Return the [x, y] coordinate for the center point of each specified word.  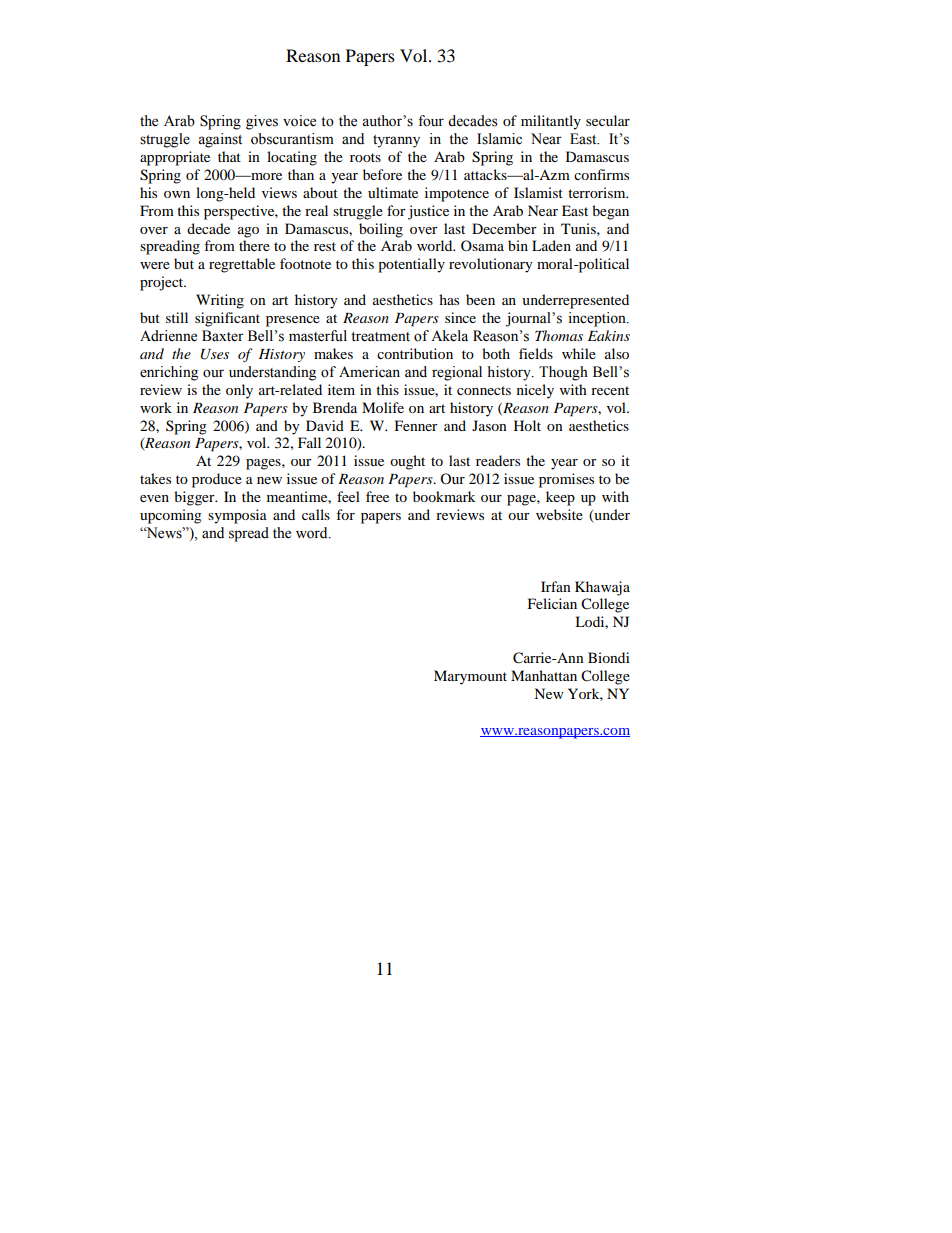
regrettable [242, 265]
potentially [411, 265]
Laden [551, 245]
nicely [535, 391]
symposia [237, 516]
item [341, 389]
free [377, 496]
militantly [551, 122]
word [313, 533]
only [239, 391]
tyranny [396, 141]
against [220, 140]
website [559, 514]
